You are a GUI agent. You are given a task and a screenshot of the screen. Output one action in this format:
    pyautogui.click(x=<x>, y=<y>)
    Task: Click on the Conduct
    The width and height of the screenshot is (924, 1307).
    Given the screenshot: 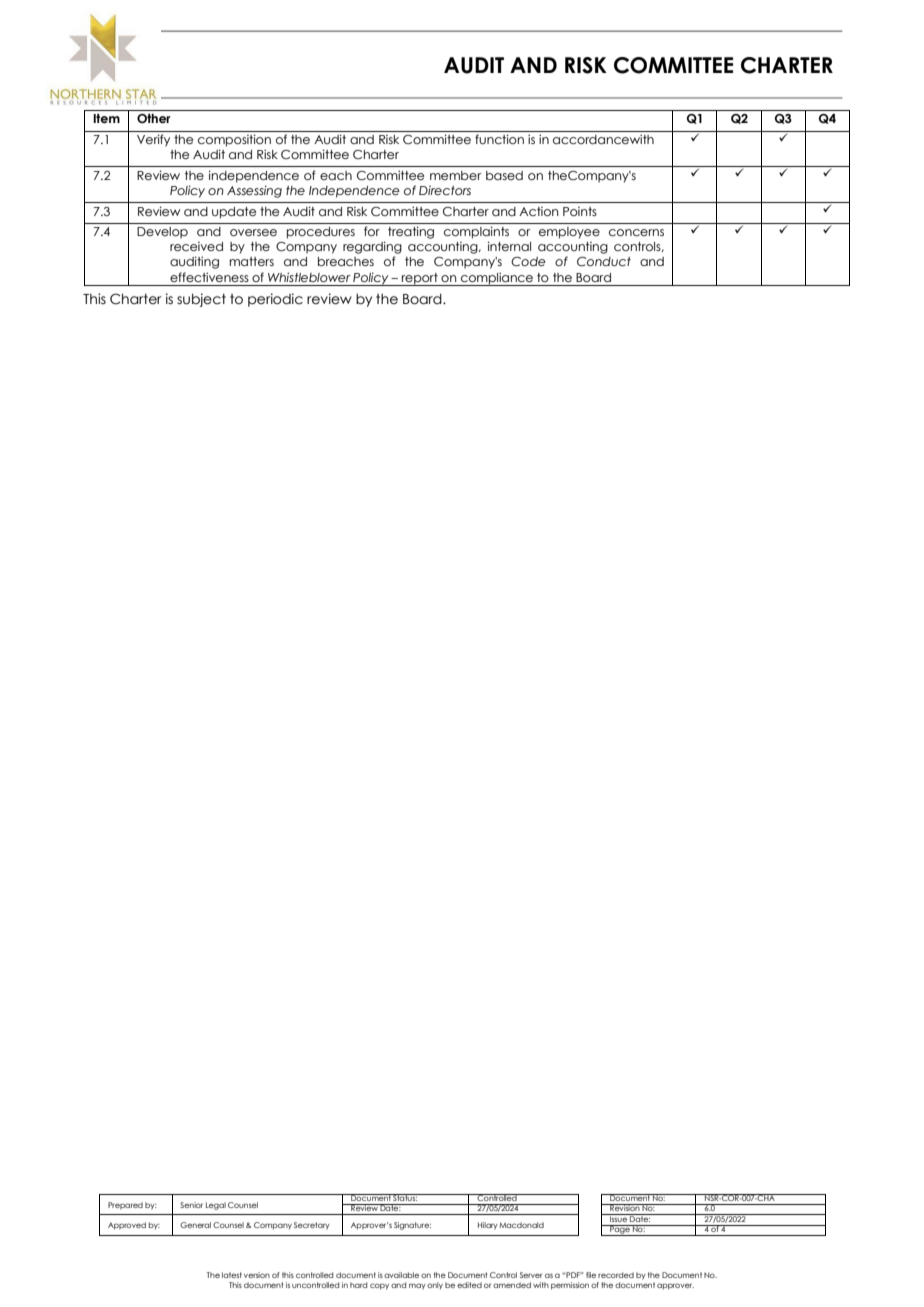 What is the action you would take?
    pyautogui.click(x=604, y=261)
